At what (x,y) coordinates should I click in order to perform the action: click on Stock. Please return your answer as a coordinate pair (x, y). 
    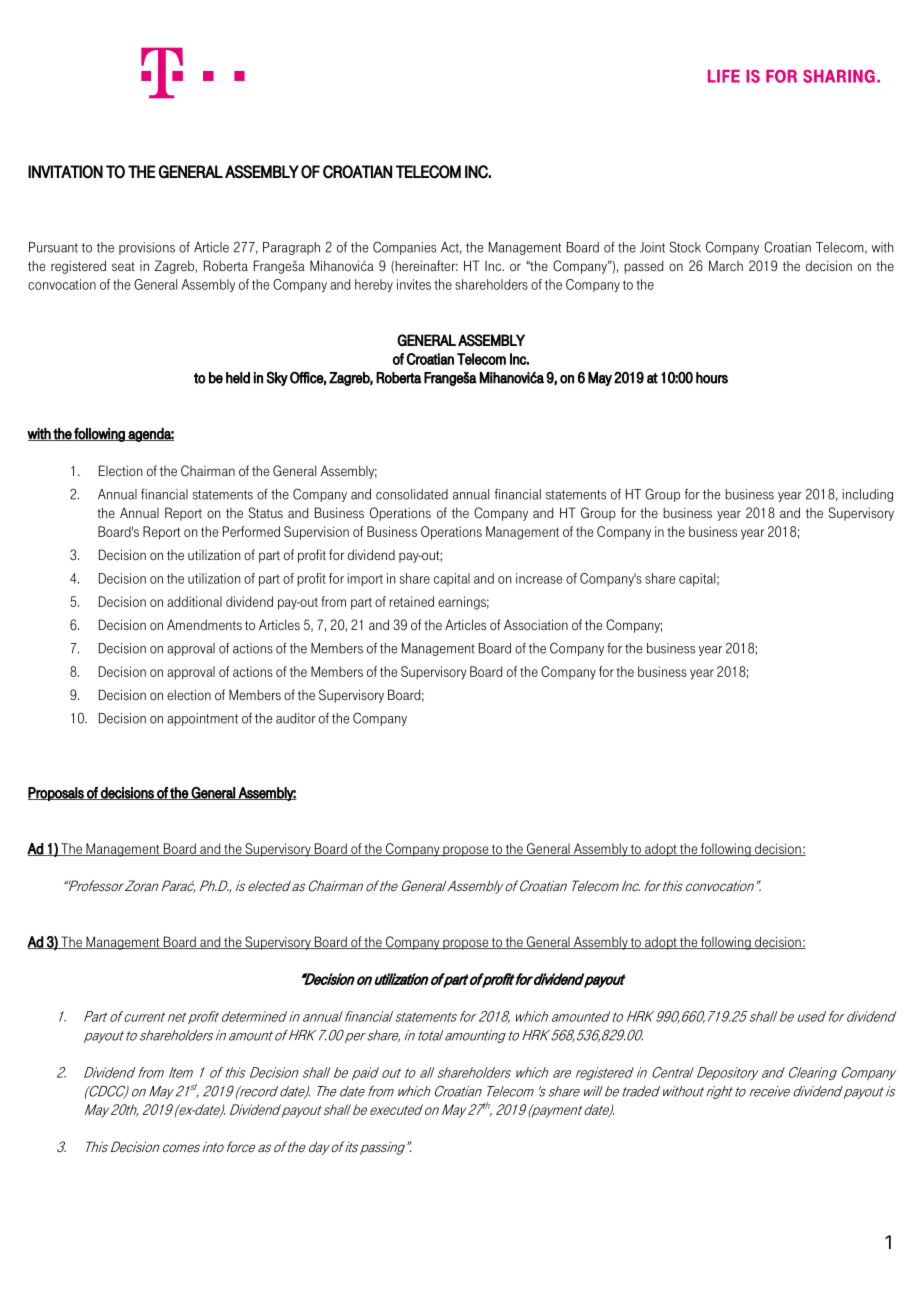
    Looking at the image, I should click on (685, 247).
